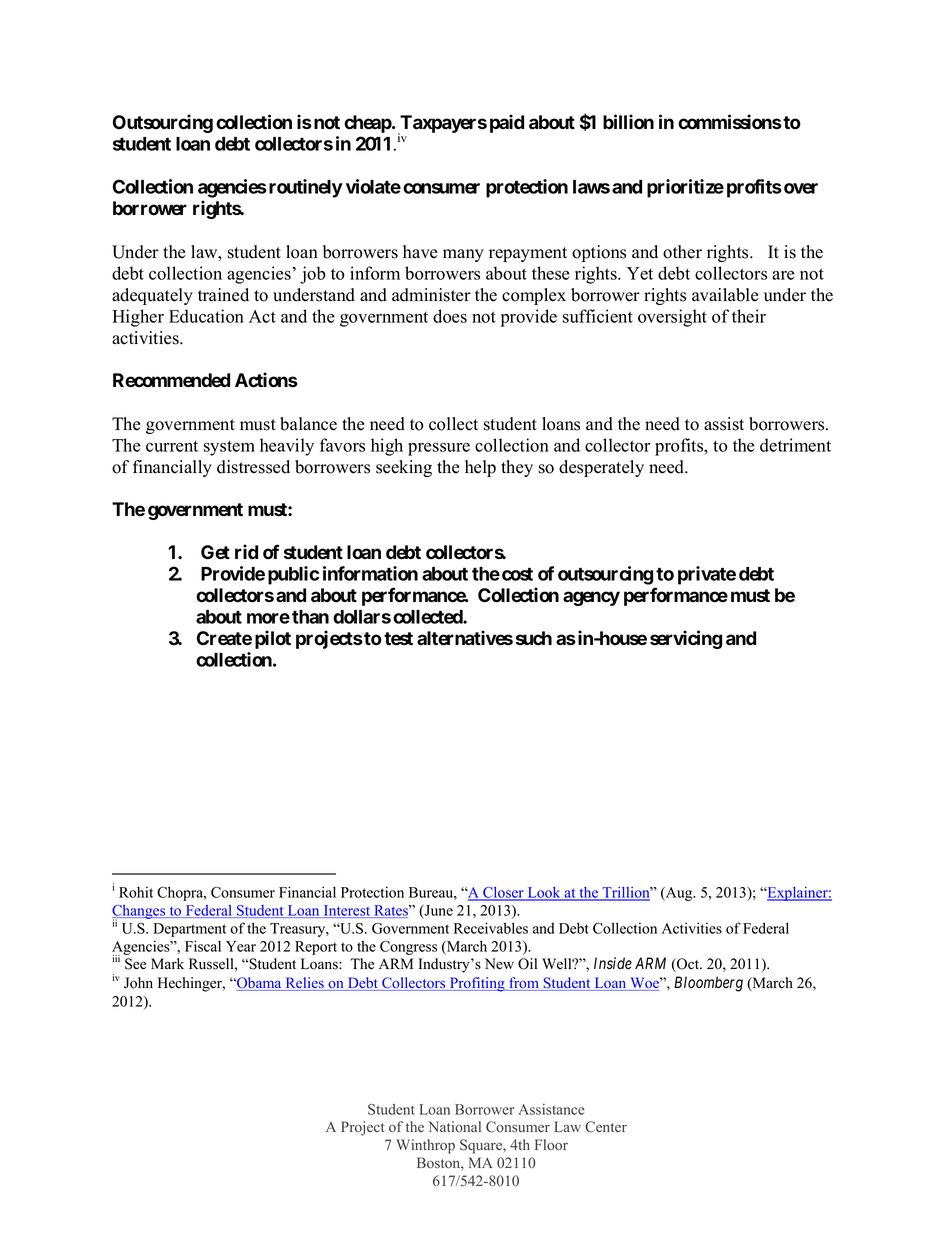  I want to click on Center, so click(606, 1127).
